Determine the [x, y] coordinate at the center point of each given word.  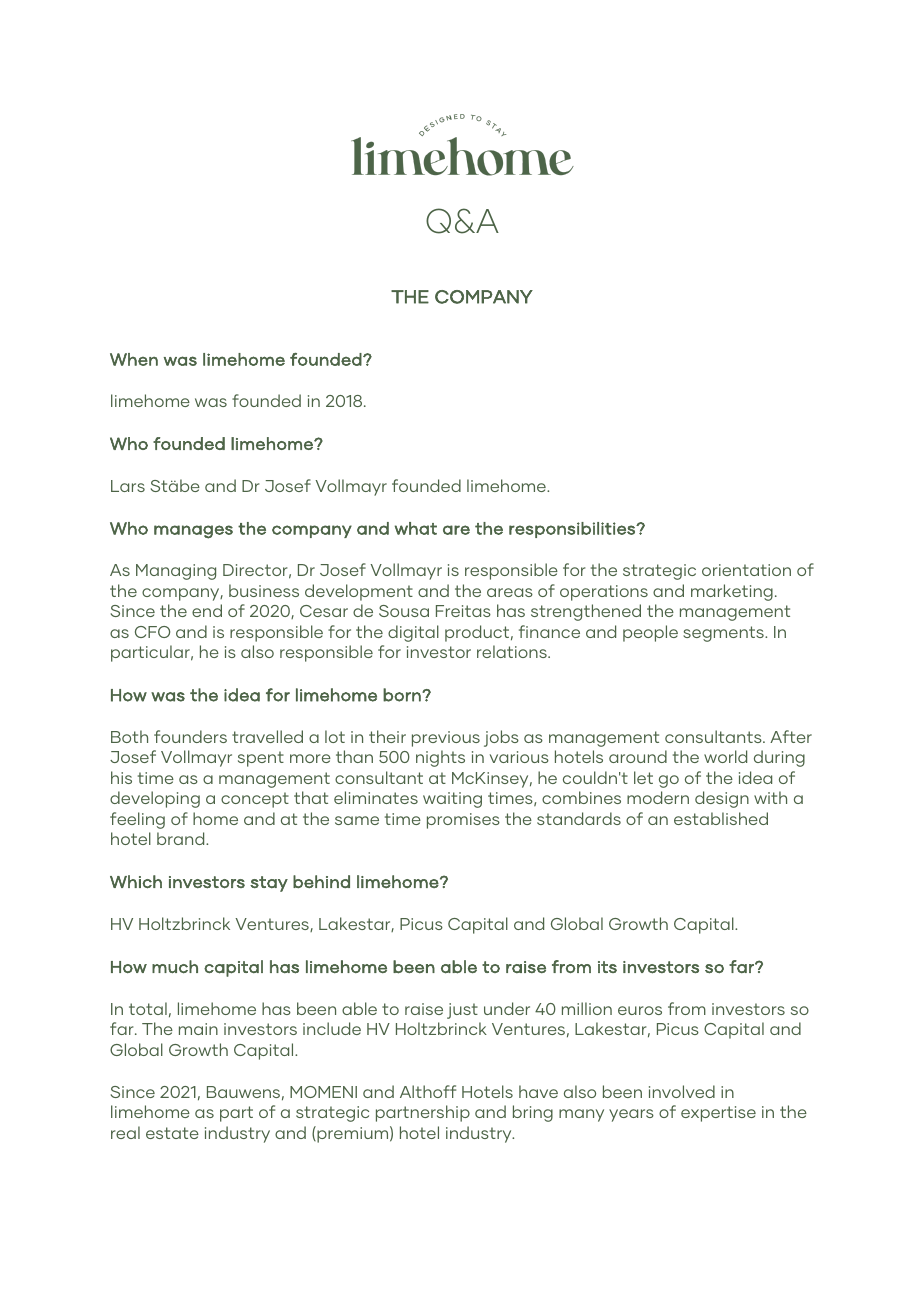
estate [172, 1133]
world [725, 756]
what [416, 528]
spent [261, 759]
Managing [176, 572]
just [462, 1011]
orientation [746, 570]
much [175, 967]
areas [510, 592]
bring [533, 1113]
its [607, 967]
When [134, 359]
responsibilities [573, 530]
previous [446, 739]
